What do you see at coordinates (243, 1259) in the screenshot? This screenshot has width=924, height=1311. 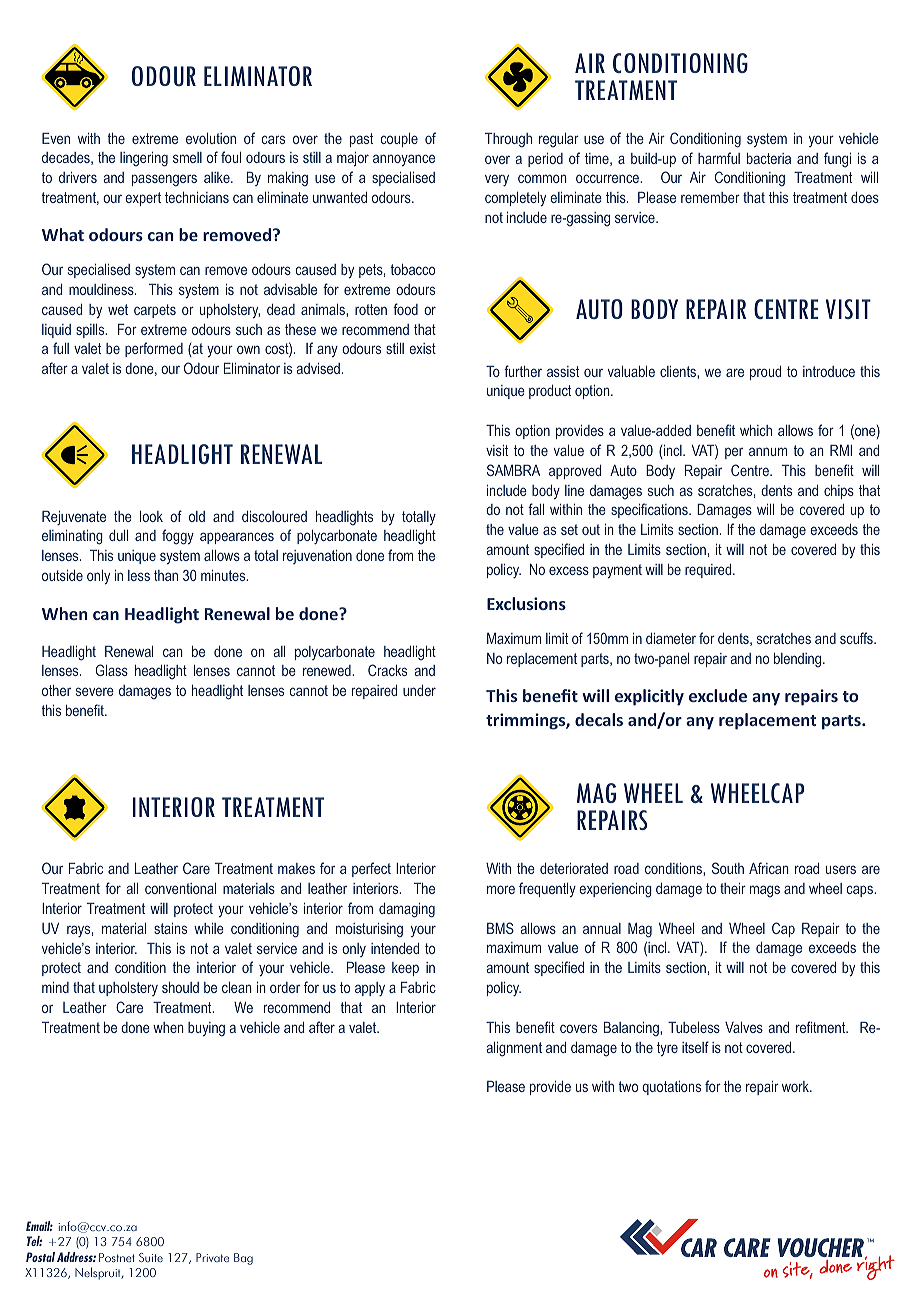 I see `Bag` at bounding box center [243, 1259].
